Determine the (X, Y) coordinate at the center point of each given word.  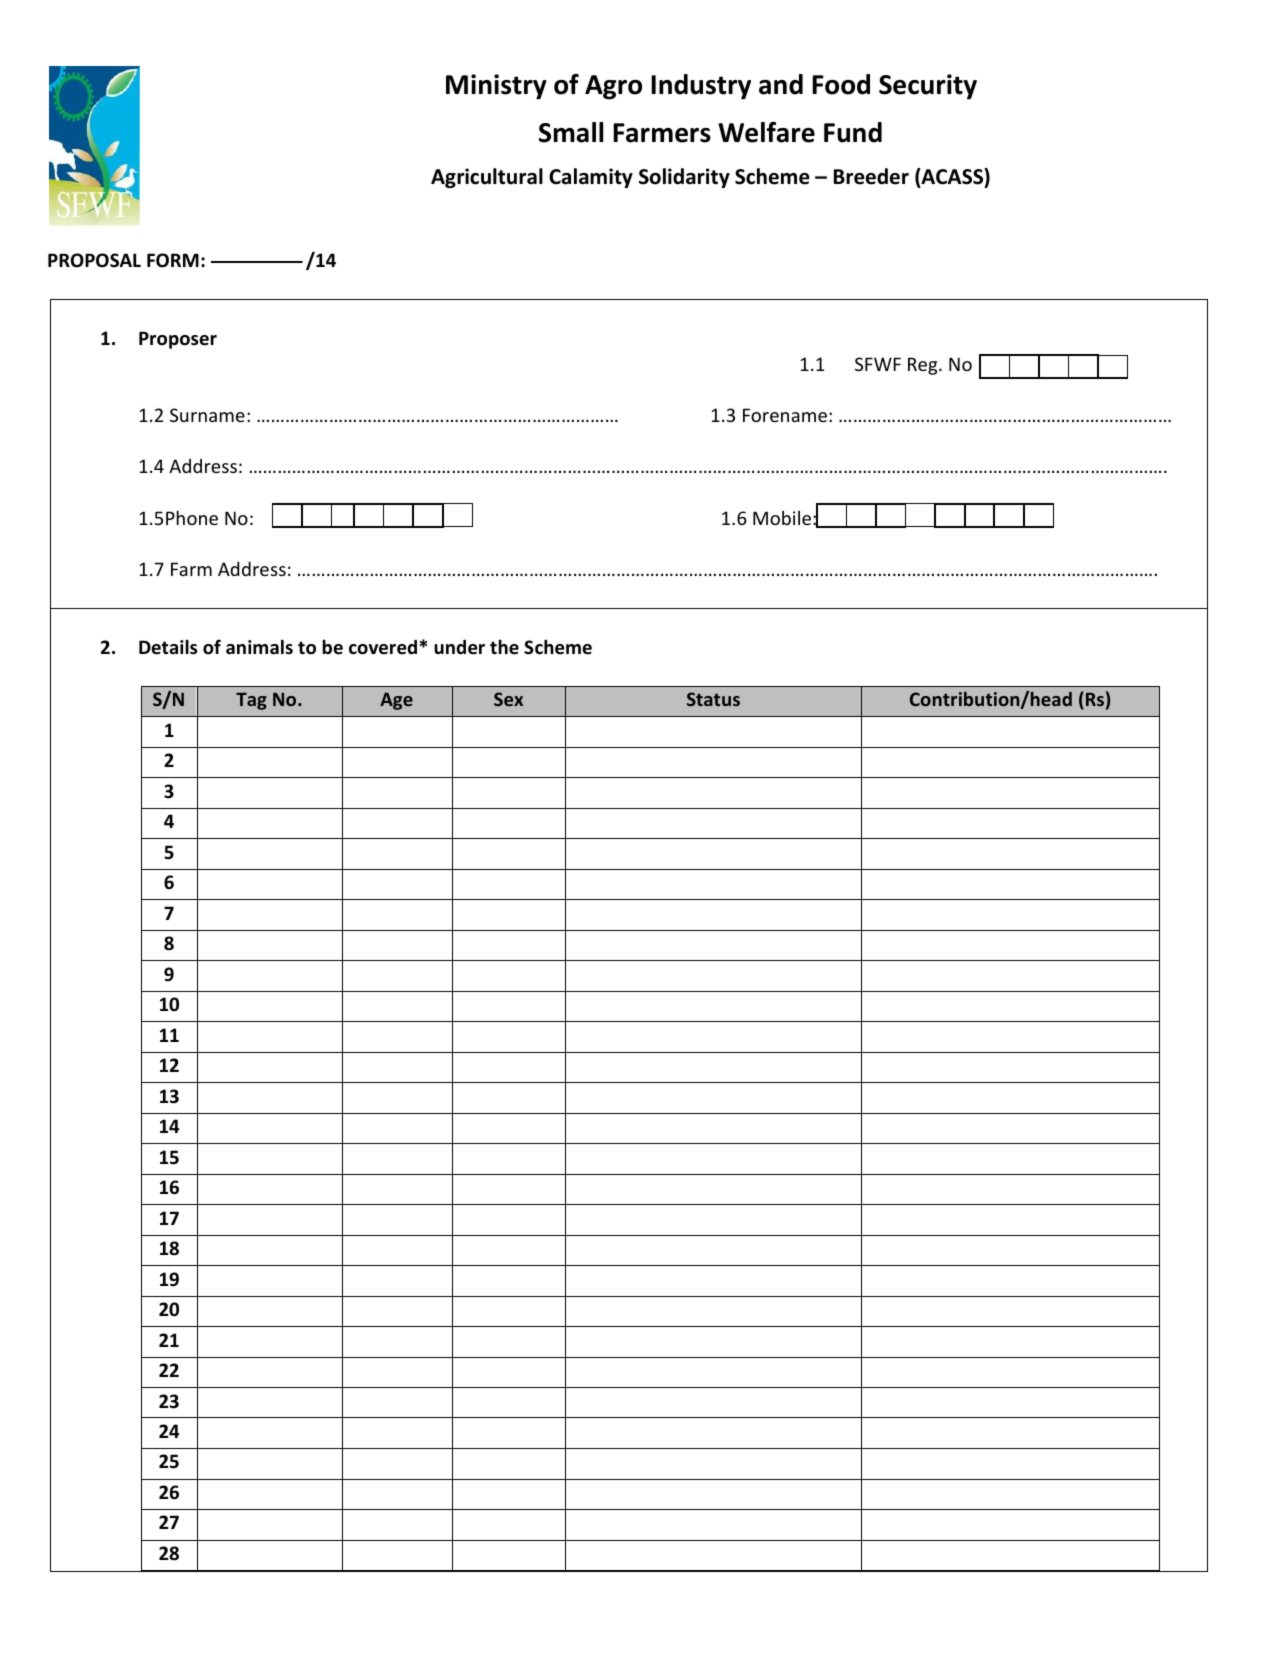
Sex (508, 699)
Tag (251, 701)
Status (713, 699)
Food (841, 84)
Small (571, 132)
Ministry (496, 87)
